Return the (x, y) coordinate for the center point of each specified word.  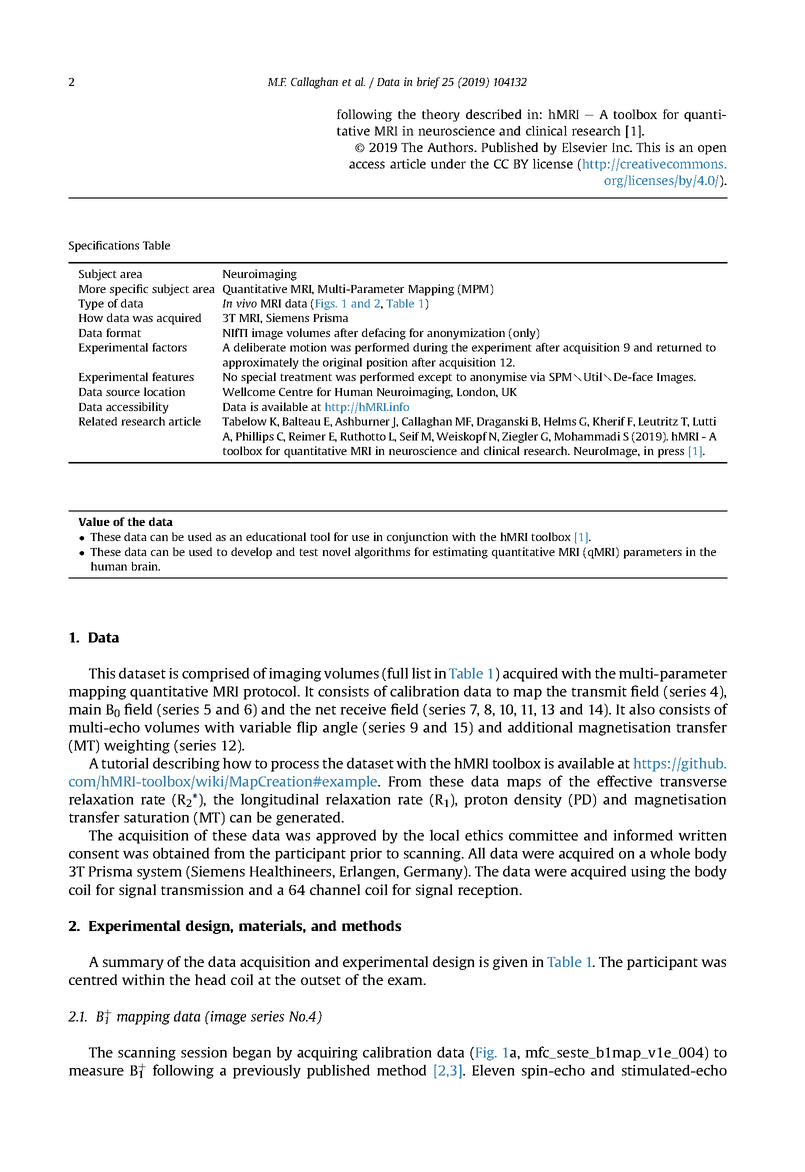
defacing (384, 334)
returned (679, 347)
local (444, 835)
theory (441, 115)
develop (251, 553)
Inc (622, 147)
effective (624, 781)
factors (169, 347)
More (92, 289)
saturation (156, 817)
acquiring (327, 1054)
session (204, 1052)
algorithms (382, 553)
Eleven (493, 1070)
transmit (599, 691)
